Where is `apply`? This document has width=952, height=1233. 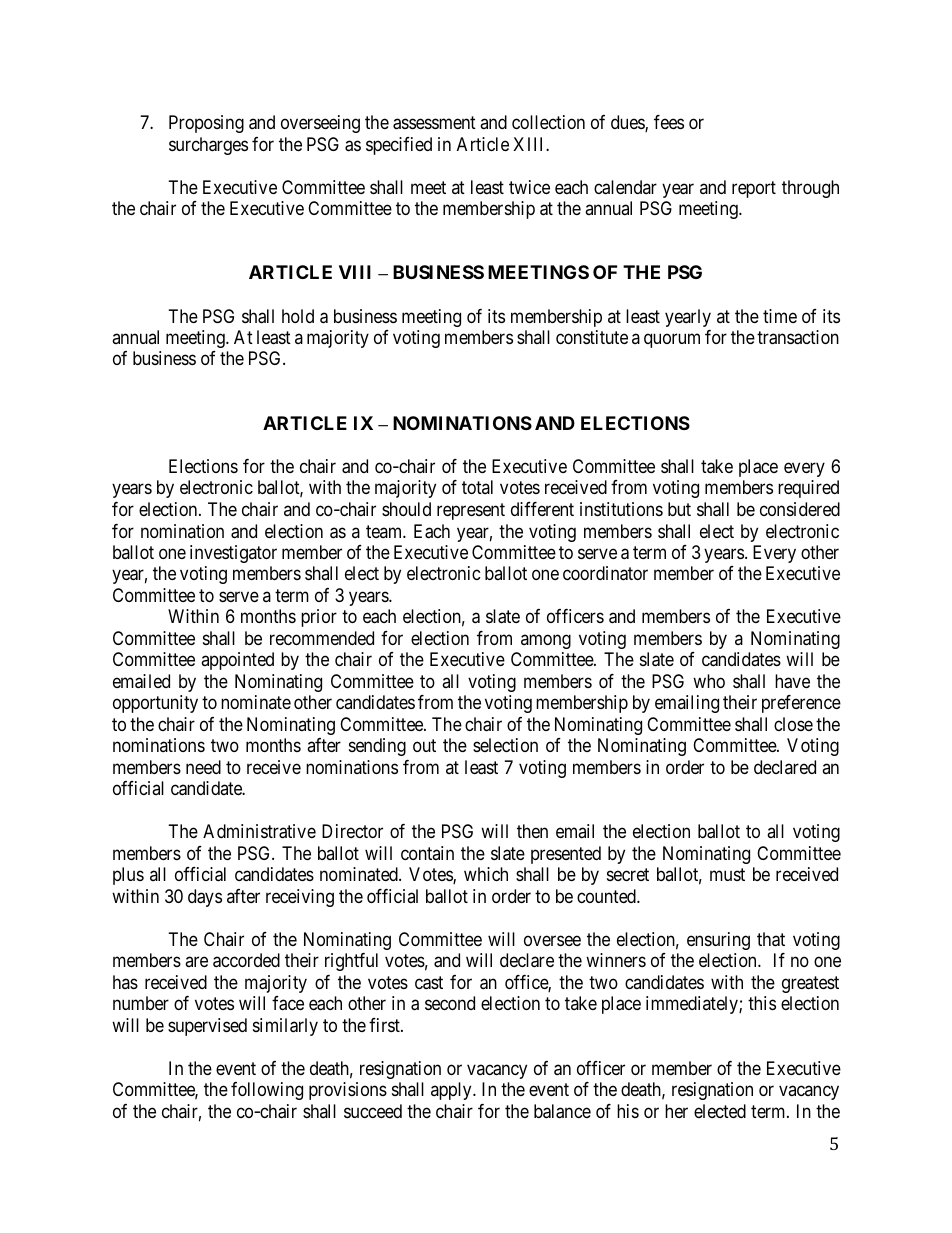
apply is located at coordinates (452, 1091).
